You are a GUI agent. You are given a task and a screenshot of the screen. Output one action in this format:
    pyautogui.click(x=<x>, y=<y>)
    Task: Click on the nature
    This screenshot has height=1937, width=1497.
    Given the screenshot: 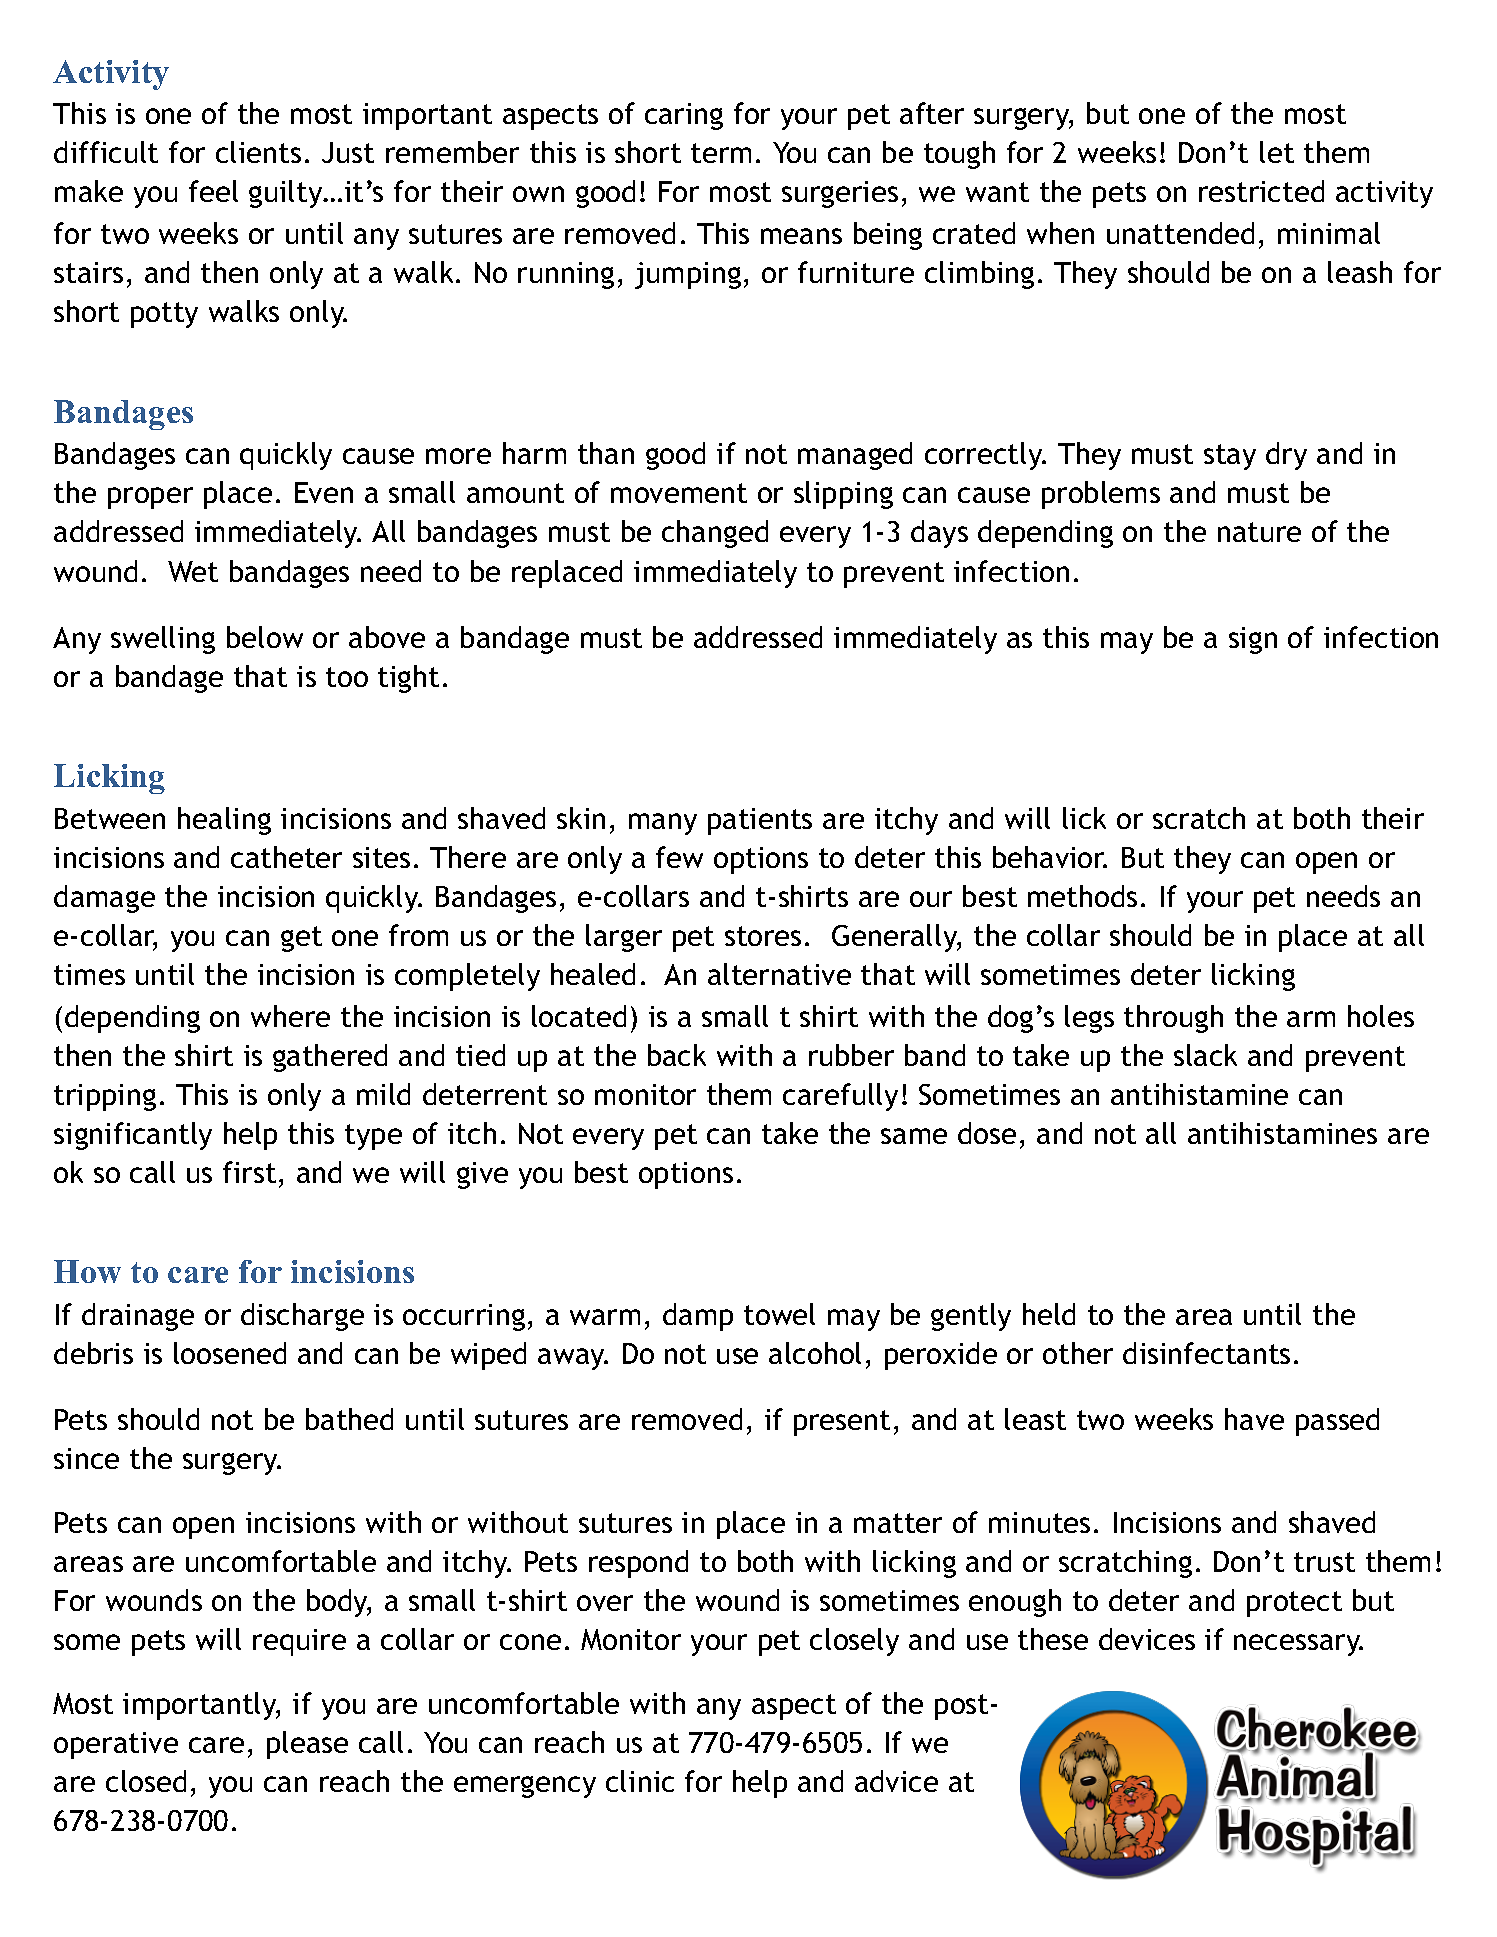 What is the action you would take?
    pyautogui.click(x=1259, y=532)
